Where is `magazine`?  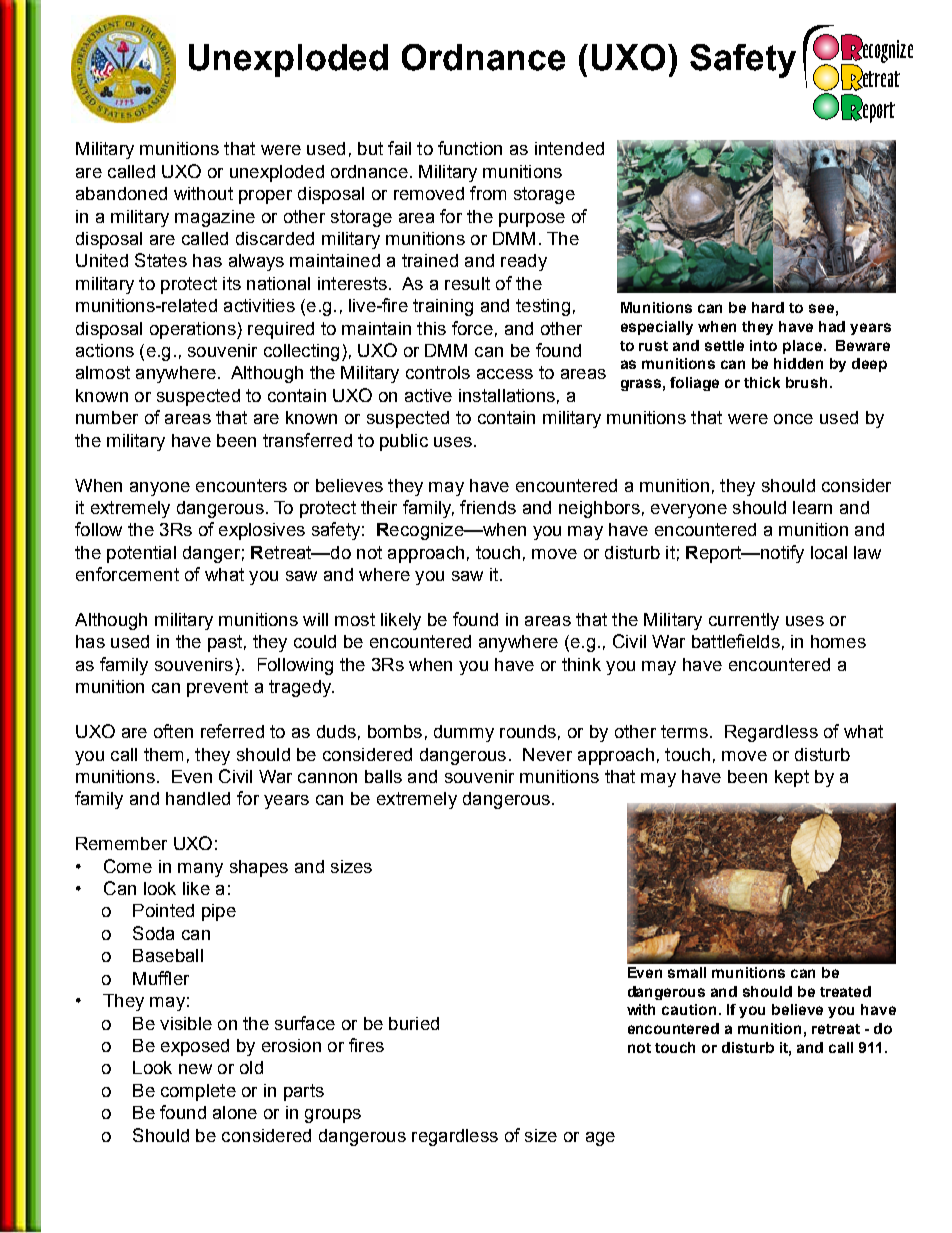 magazine is located at coordinates (215, 218).
